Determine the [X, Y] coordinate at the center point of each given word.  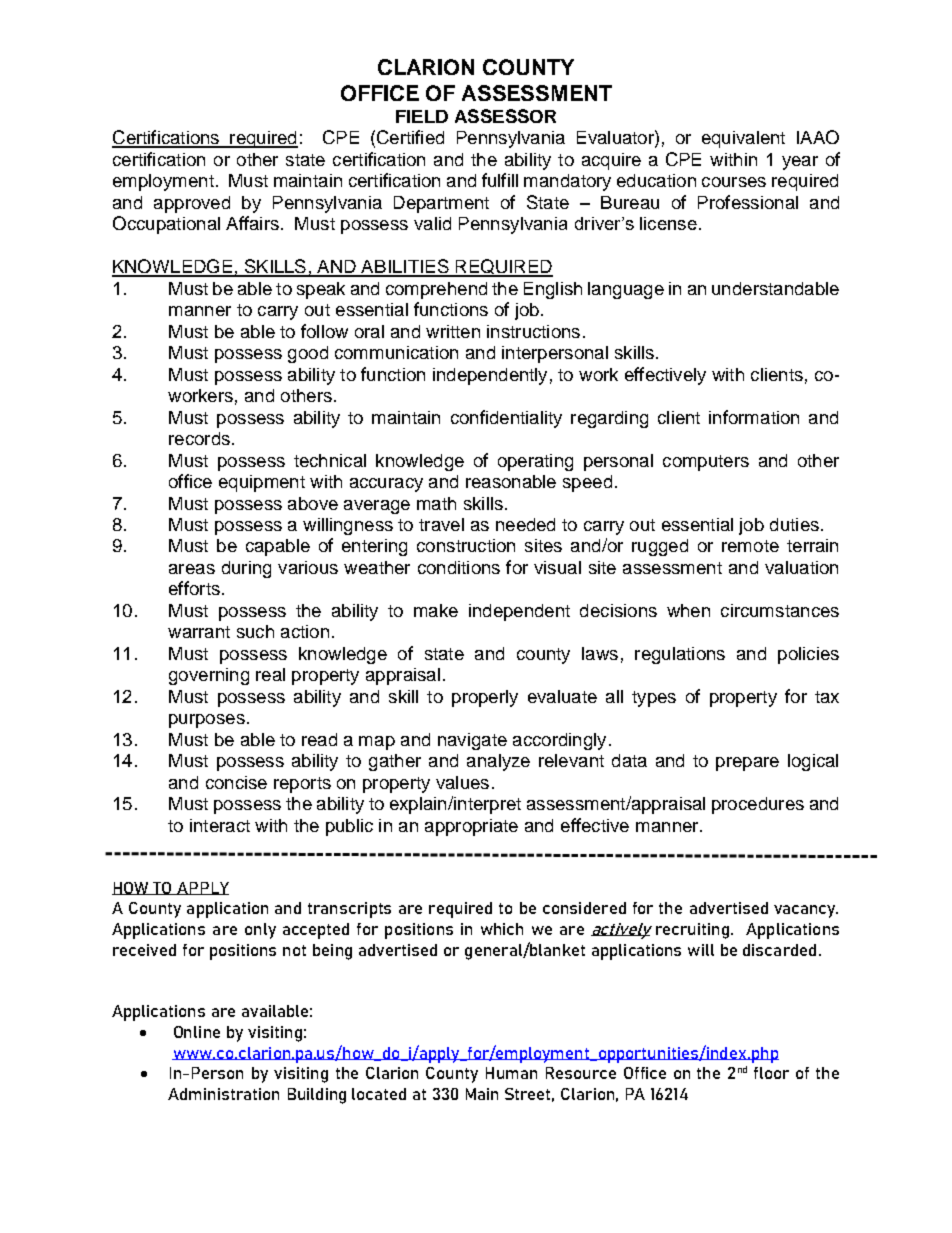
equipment [262, 483]
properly [485, 698]
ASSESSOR [505, 116]
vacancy [806, 911]
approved [192, 204]
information [754, 417]
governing [209, 676]
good [308, 354]
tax [827, 697]
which [502, 929]
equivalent [743, 139]
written [453, 331]
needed [525, 524]
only [260, 931]
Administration [223, 1094]
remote [750, 546]
